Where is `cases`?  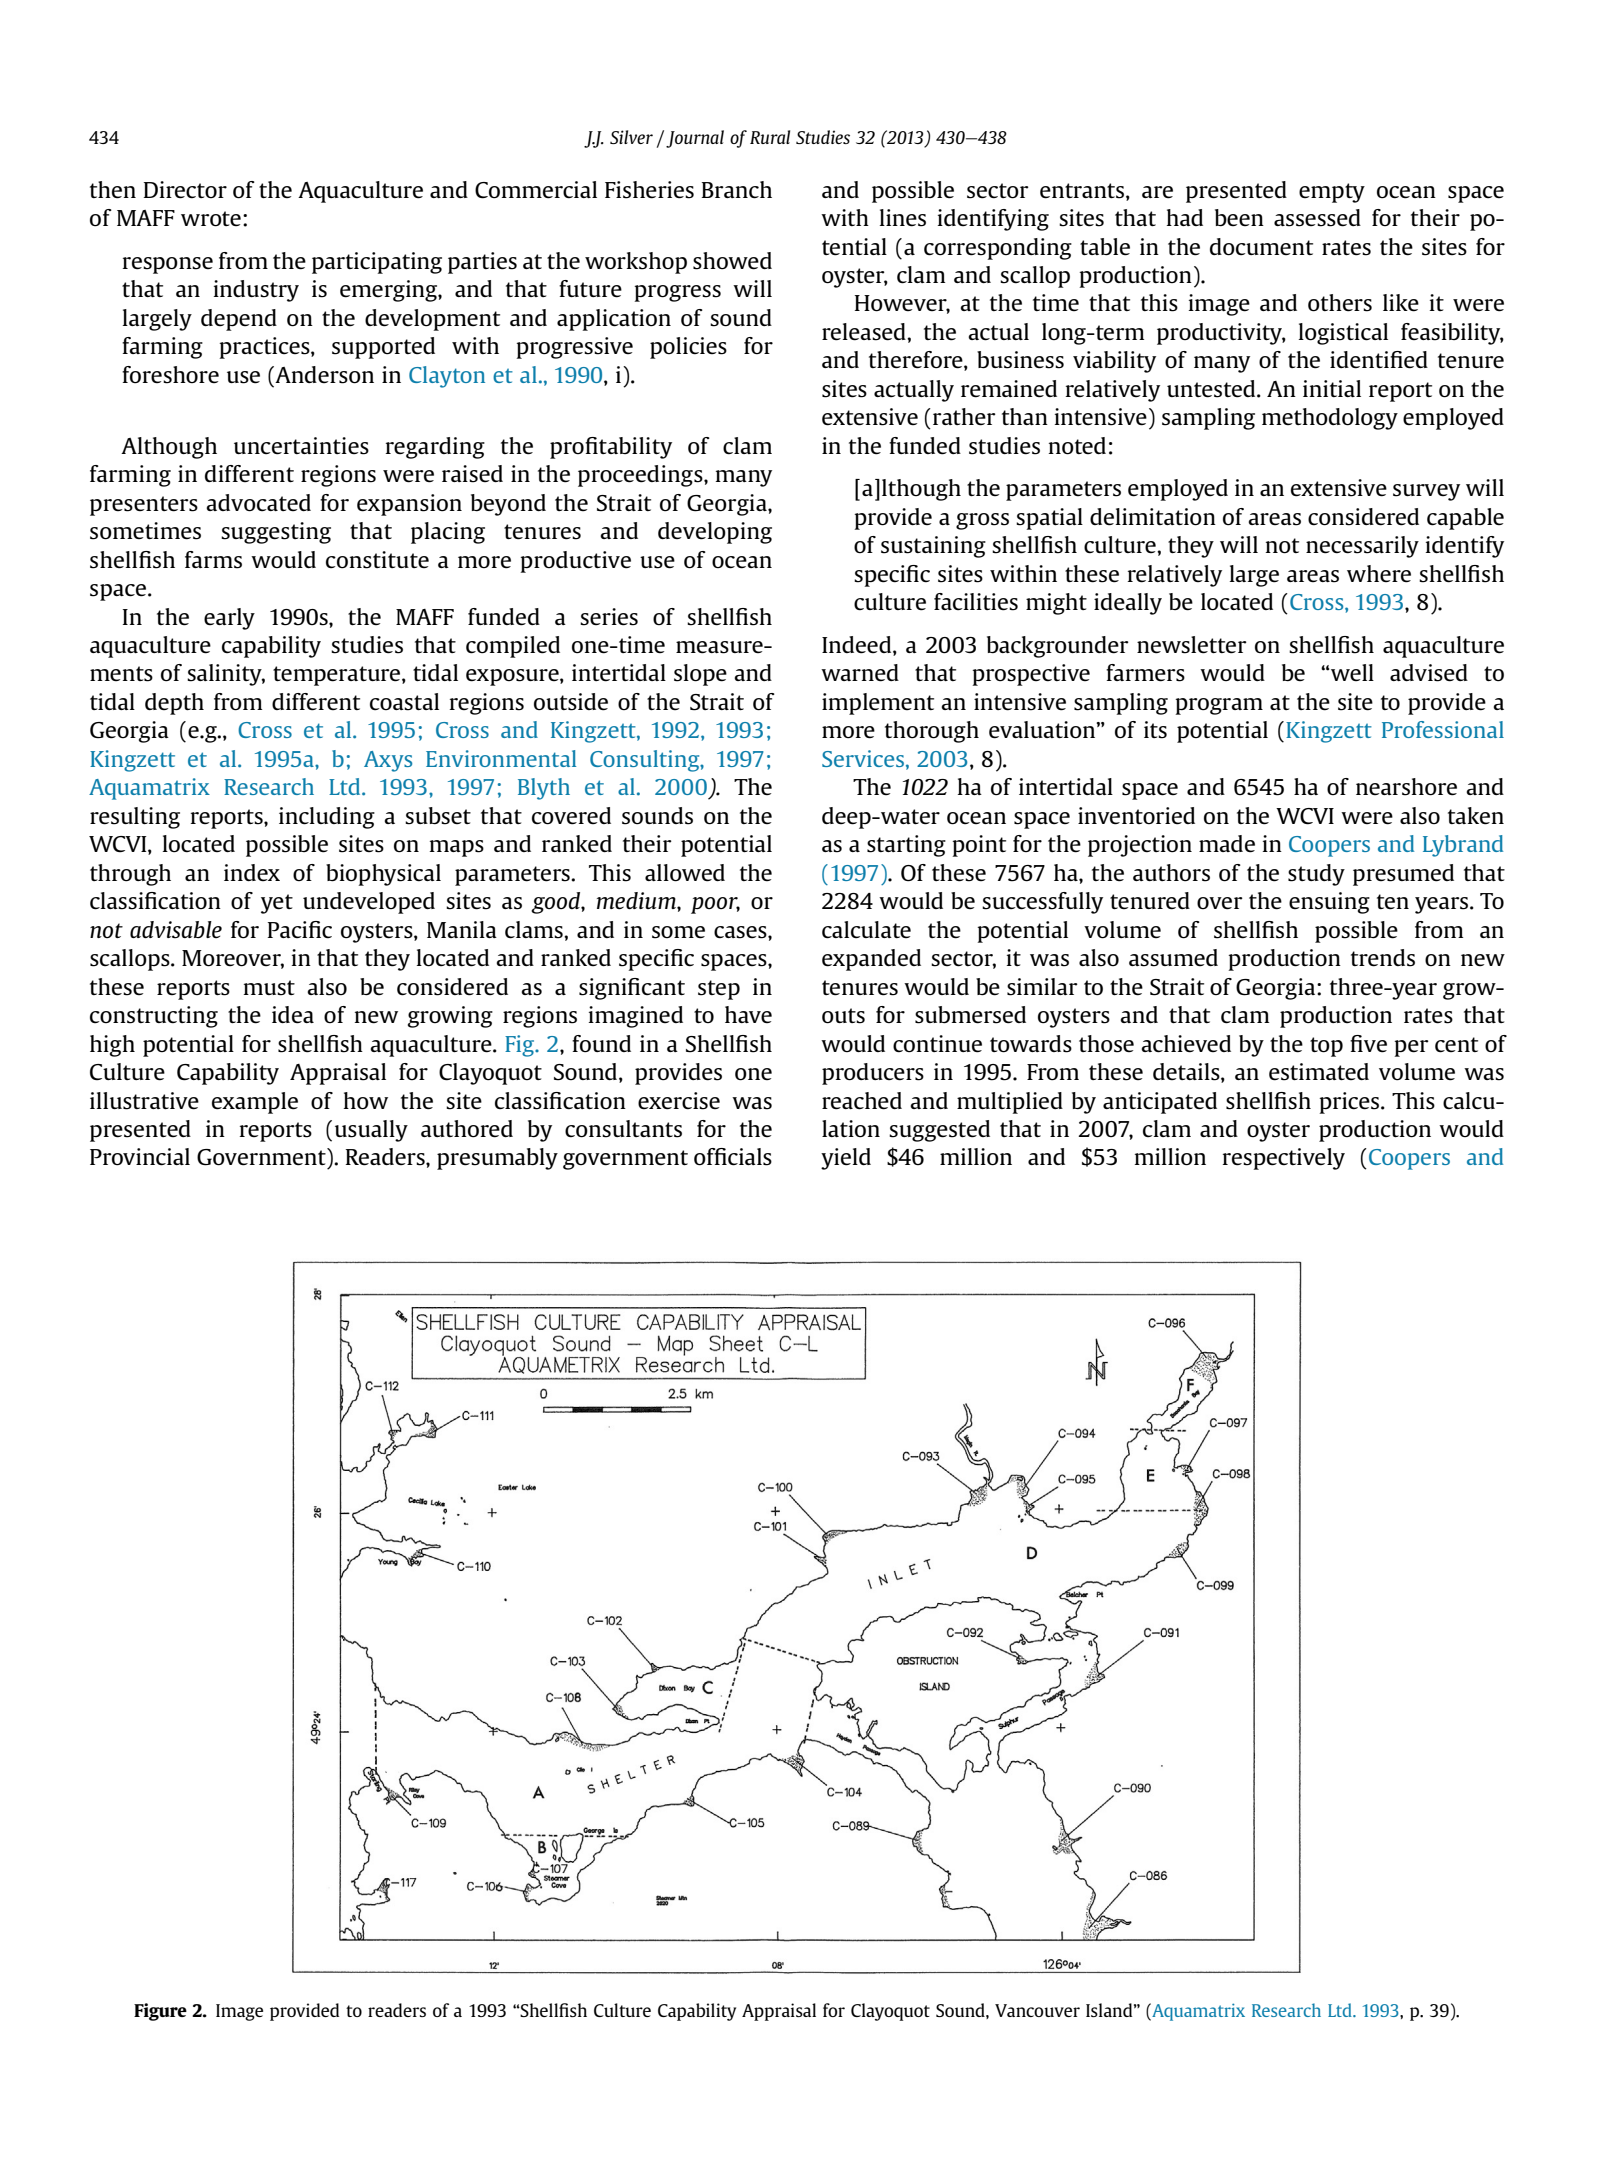 cases is located at coordinates (741, 932).
